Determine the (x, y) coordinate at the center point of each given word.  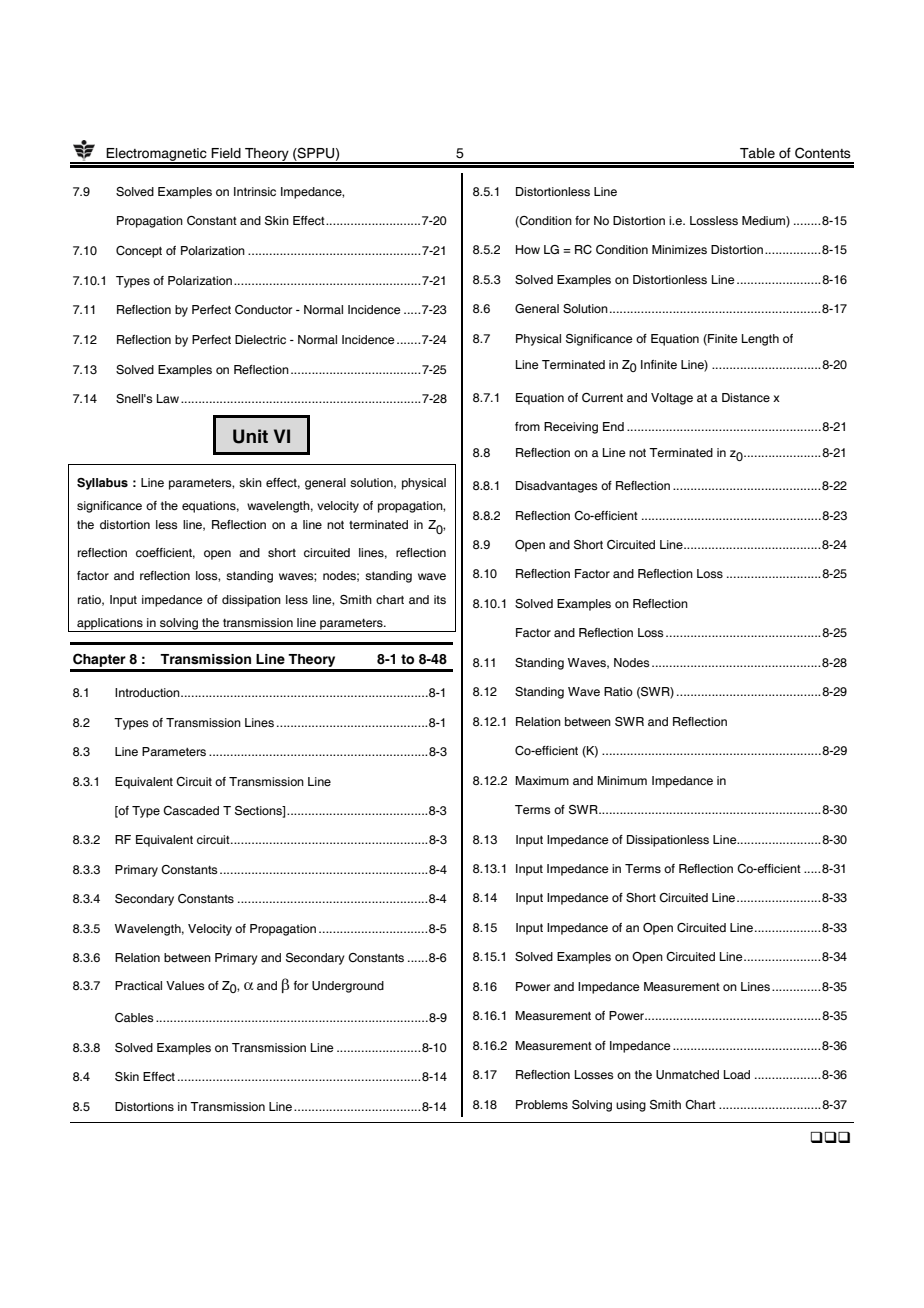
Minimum (622, 780)
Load (737, 1074)
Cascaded (191, 811)
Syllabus (102, 484)
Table (757, 153)
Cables (134, 1018)
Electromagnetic (157, 155)
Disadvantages (556, 487)
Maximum (542, 780)
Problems (542, 1104)
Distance (746, 397)
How (528, 249)
